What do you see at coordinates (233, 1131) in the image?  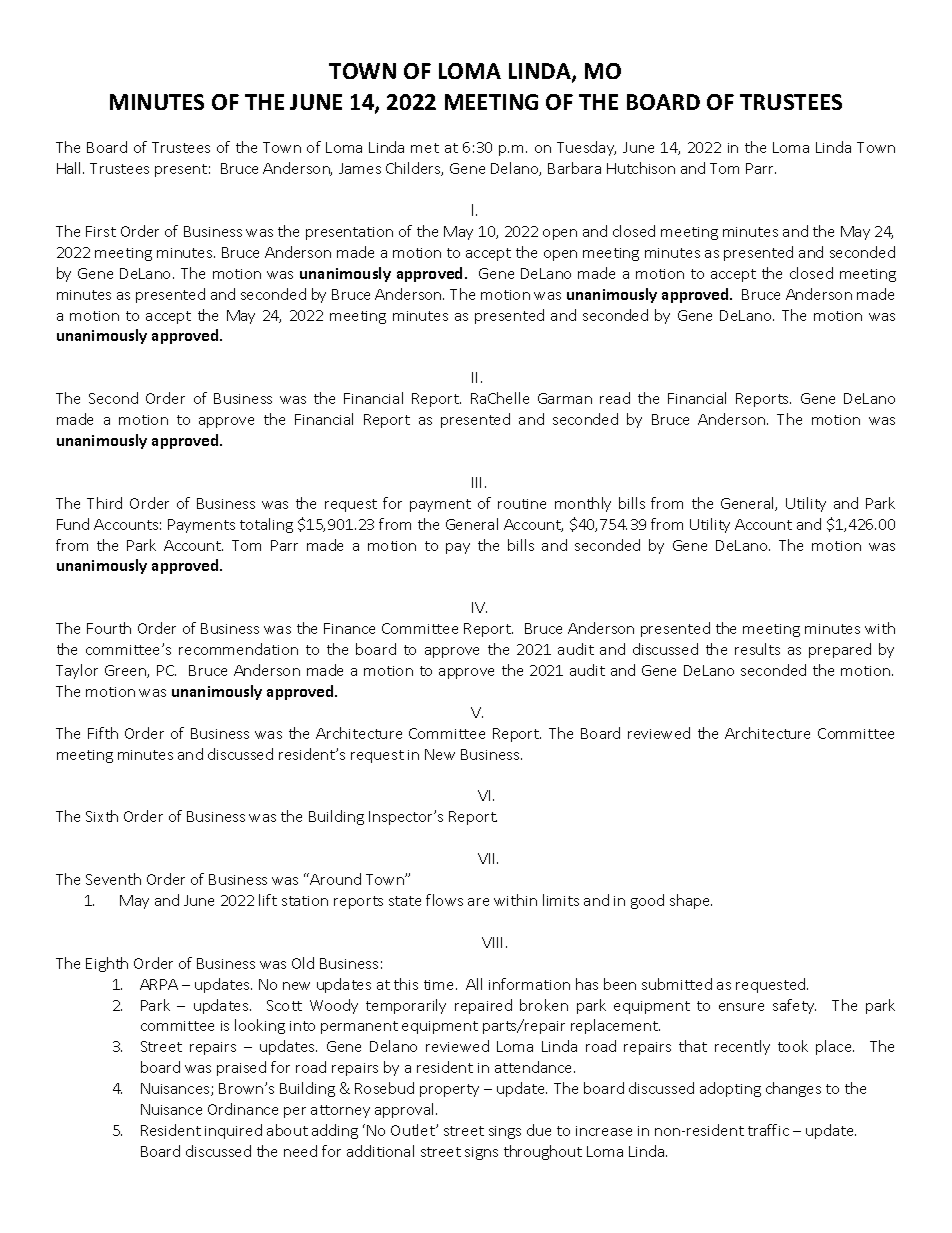 I see `inquired` at bounding box center [233, 1131].
